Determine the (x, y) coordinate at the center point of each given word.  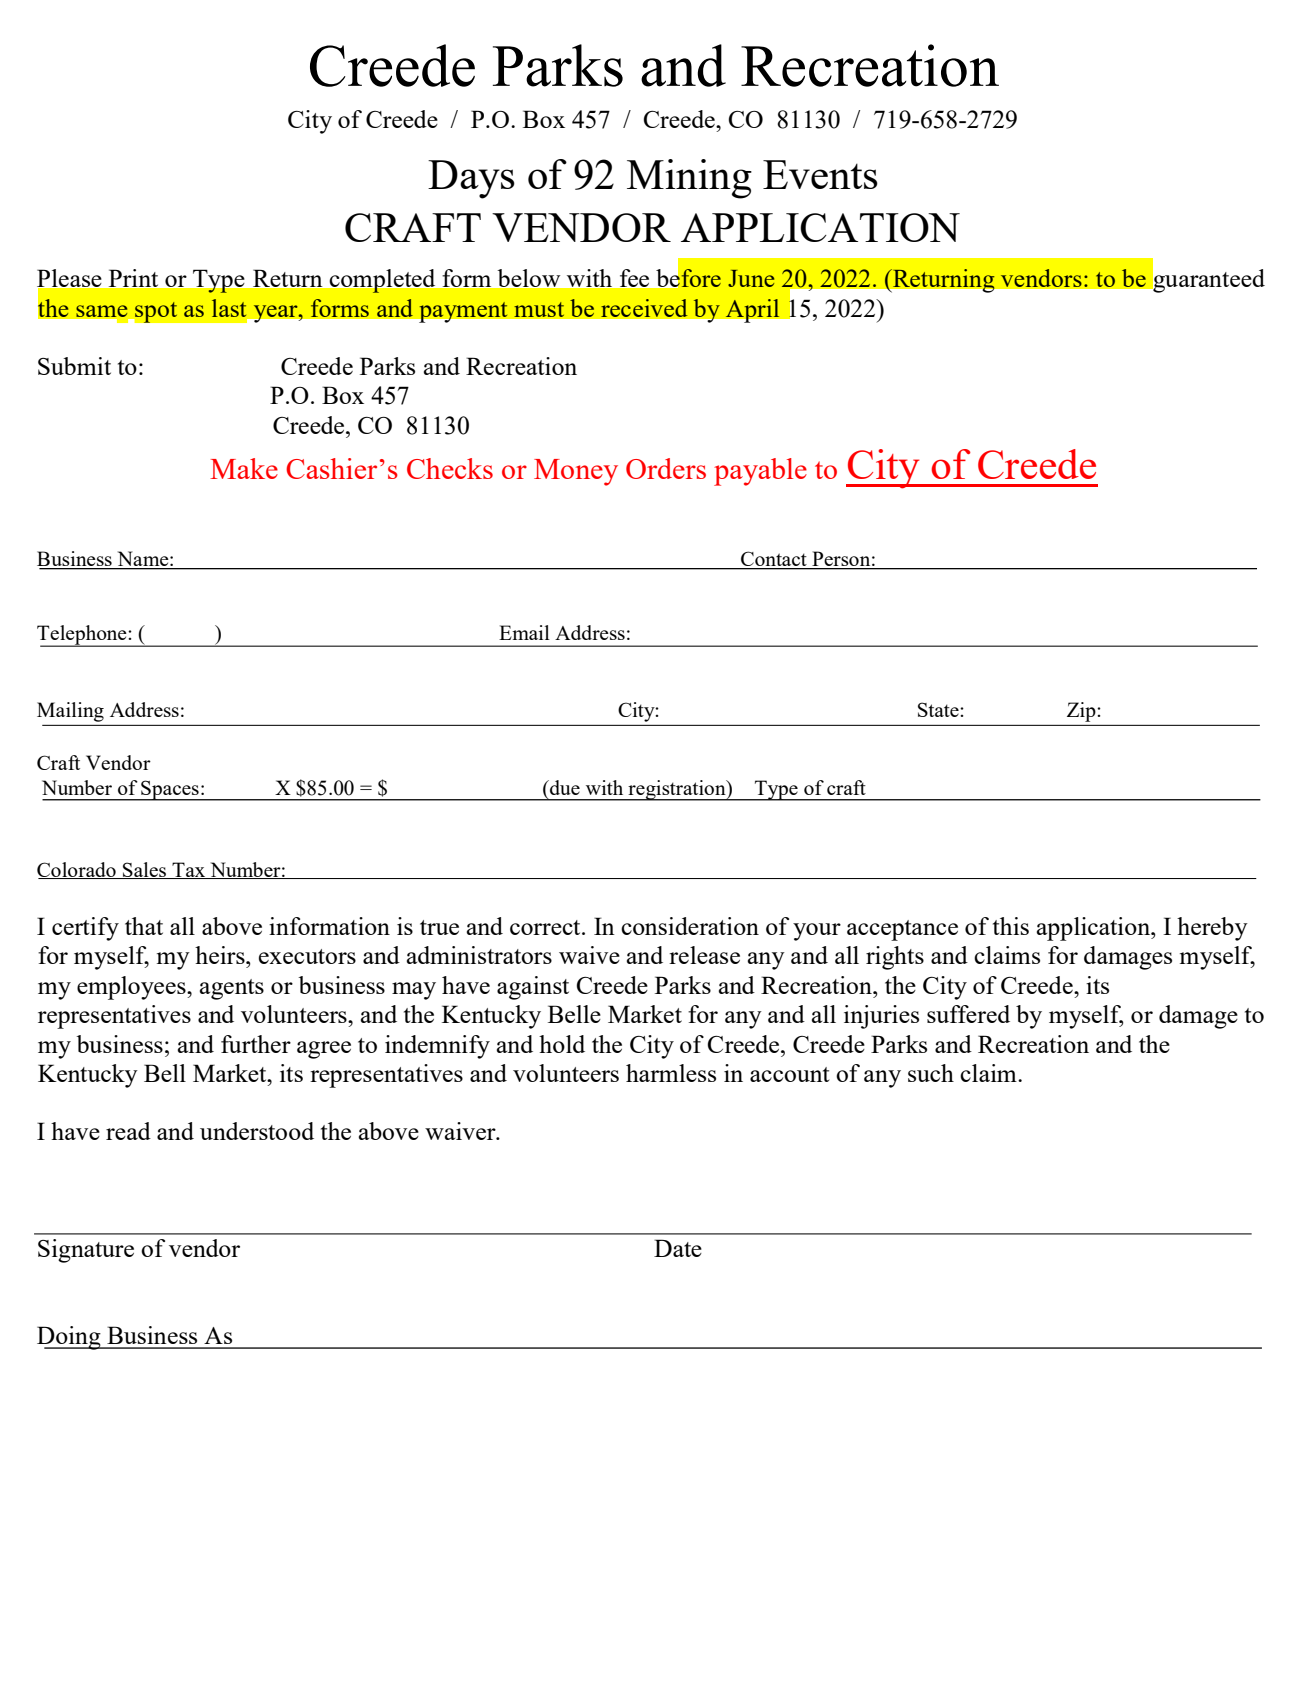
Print (133, 278)
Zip (1081, 712)
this (1011, 926)
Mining (689, 179)
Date (678, 1248)
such (931, 1073)
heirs (221, 955)
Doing (70, 1338)
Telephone (83, 635)
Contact (774, 560)
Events (820, 174)
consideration (690, 926)
